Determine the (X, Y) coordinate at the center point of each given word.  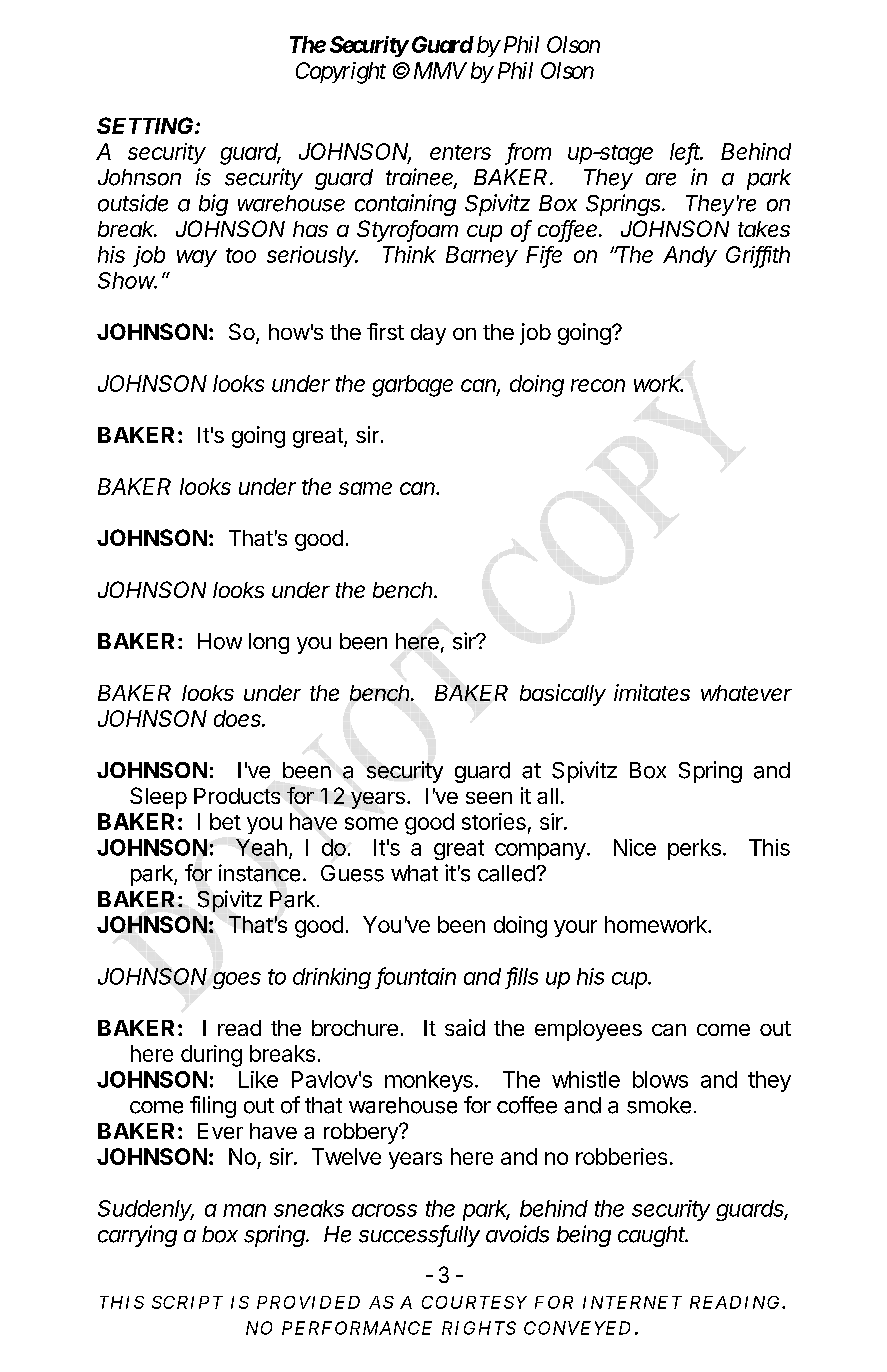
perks (694, 849)
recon (598, 385)
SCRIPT (187, 1302)
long (269, 643)
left (686, 152)
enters (460, 152)
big (213, 205)
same (365, 488)
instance (259, 873)
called (507, 873)
